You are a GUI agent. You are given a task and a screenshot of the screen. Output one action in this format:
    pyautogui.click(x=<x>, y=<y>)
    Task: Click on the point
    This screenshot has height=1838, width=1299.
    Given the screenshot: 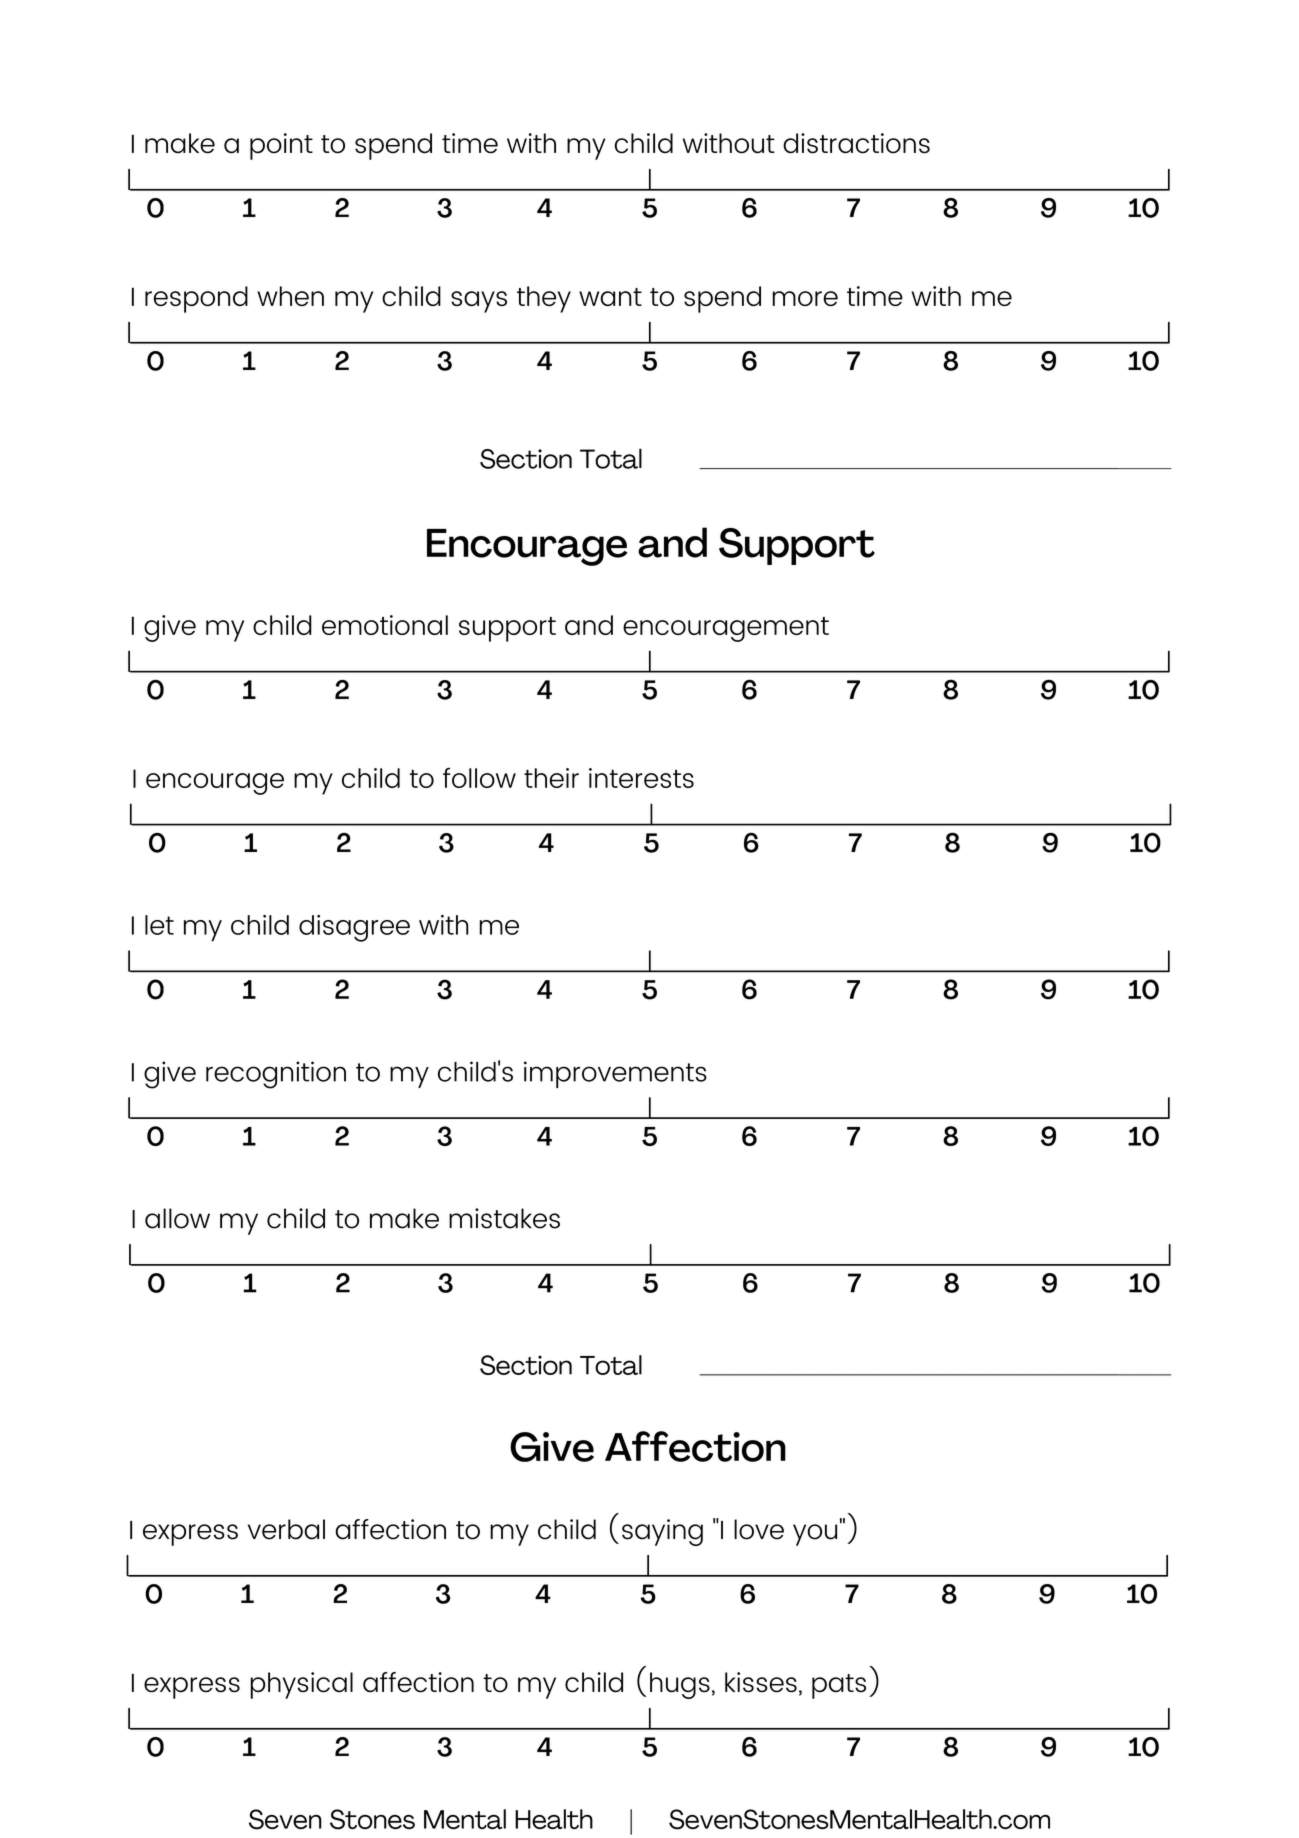 What is the action you would take?
    pyautogui.click(x=281, y=146)
